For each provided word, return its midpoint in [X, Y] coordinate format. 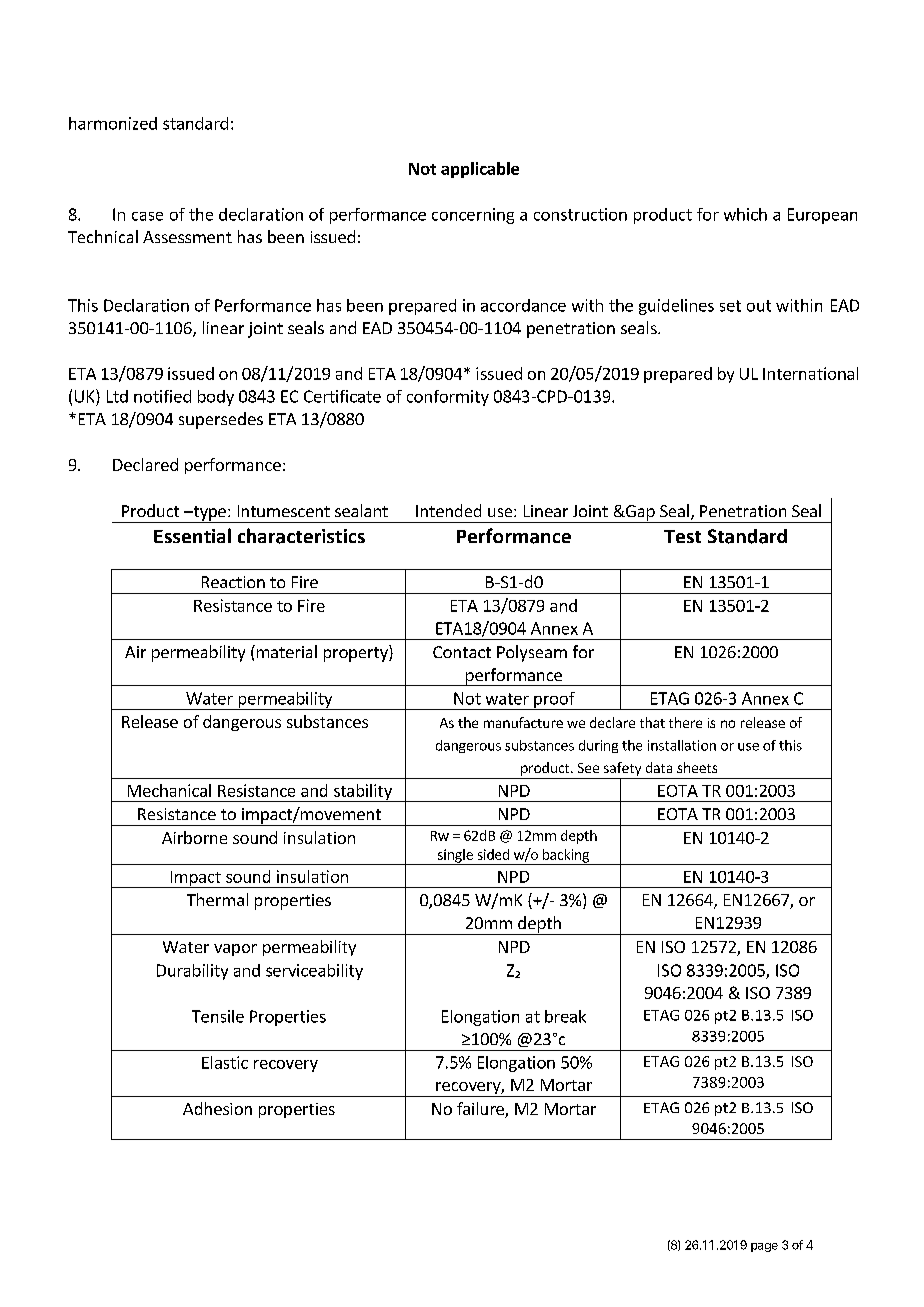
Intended [448, 510]
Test [682, 536]
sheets [697, 767]
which [745, 214]
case [147, 216]
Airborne [194, 837]
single [455, 857]
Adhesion [217, 1108]
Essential [192, 535]
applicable [480, 170]
